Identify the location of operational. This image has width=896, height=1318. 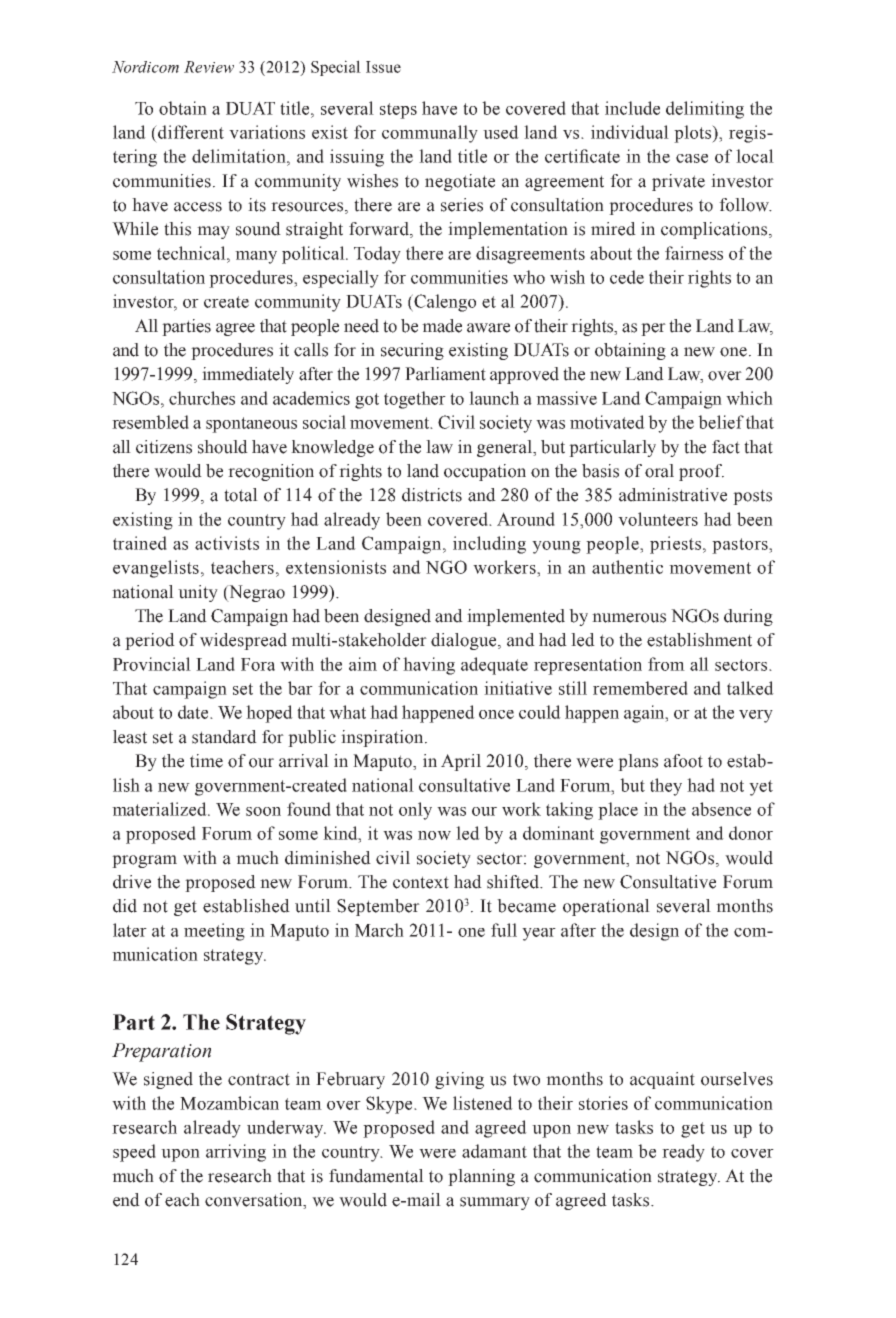
(606, 907).
